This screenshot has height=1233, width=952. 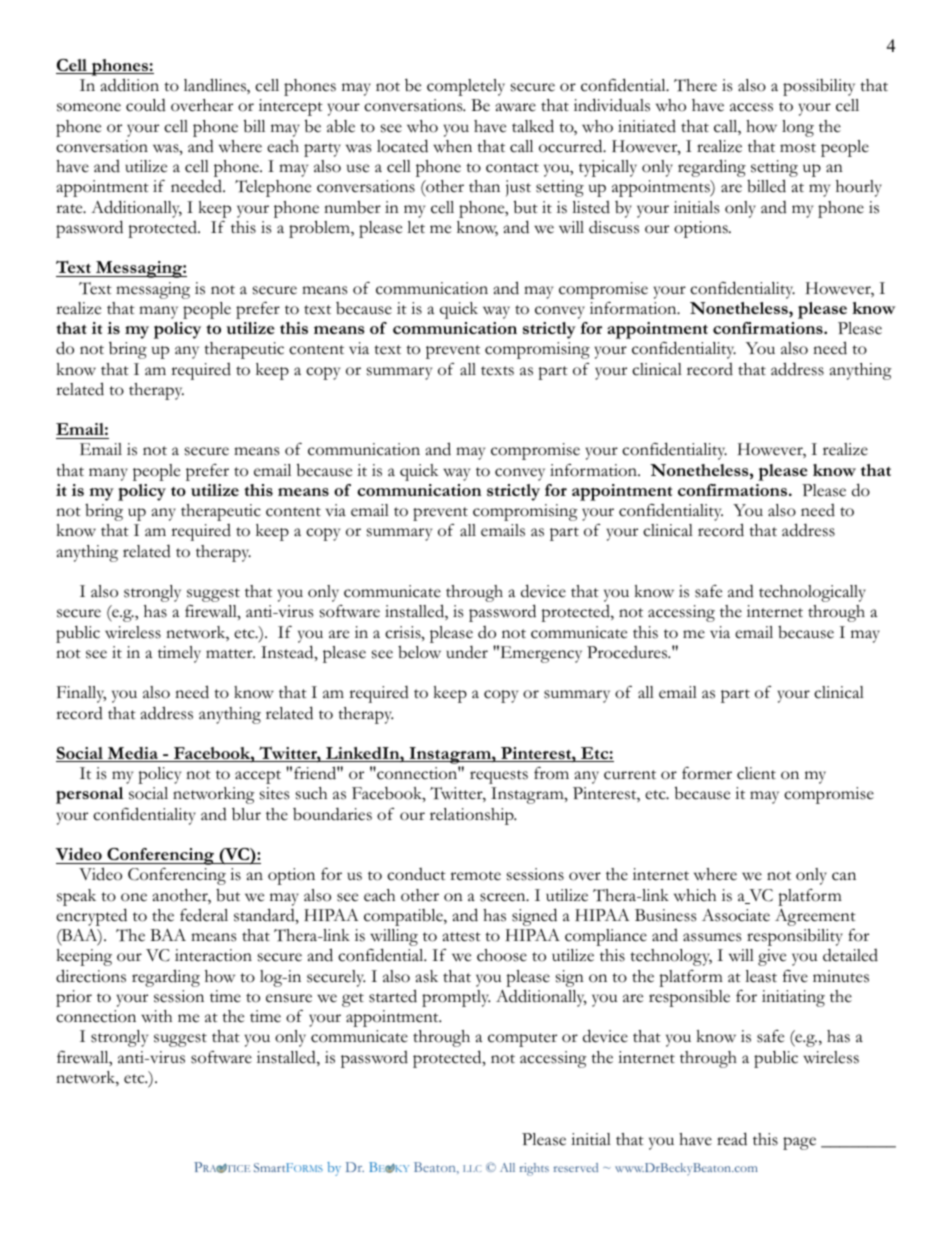 I want to click on LLC, so click(x=472, y=1168).
